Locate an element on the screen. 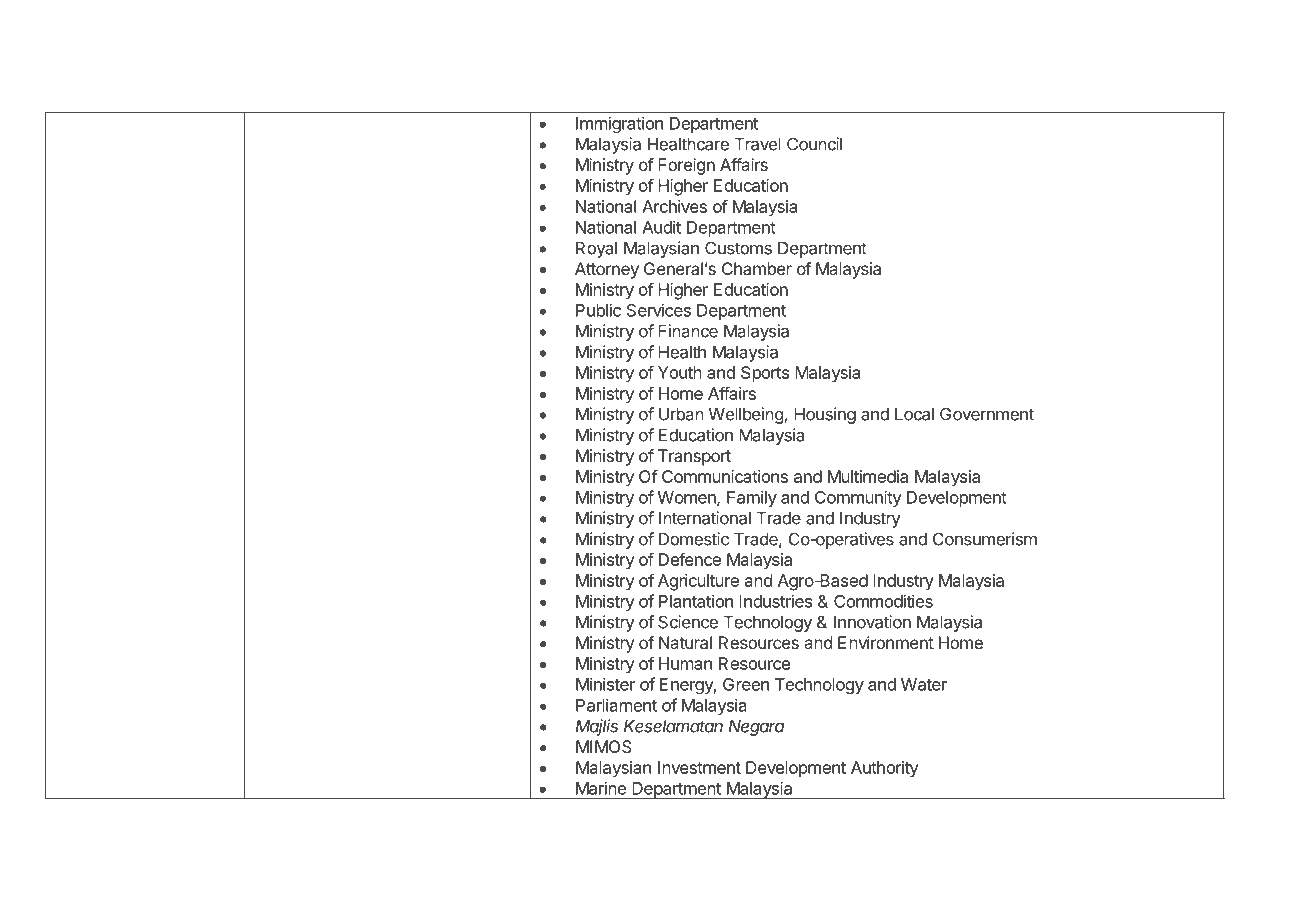 The height and width of the screenshot is (924, 1308). Transport is located at coordinates (694, 457).
